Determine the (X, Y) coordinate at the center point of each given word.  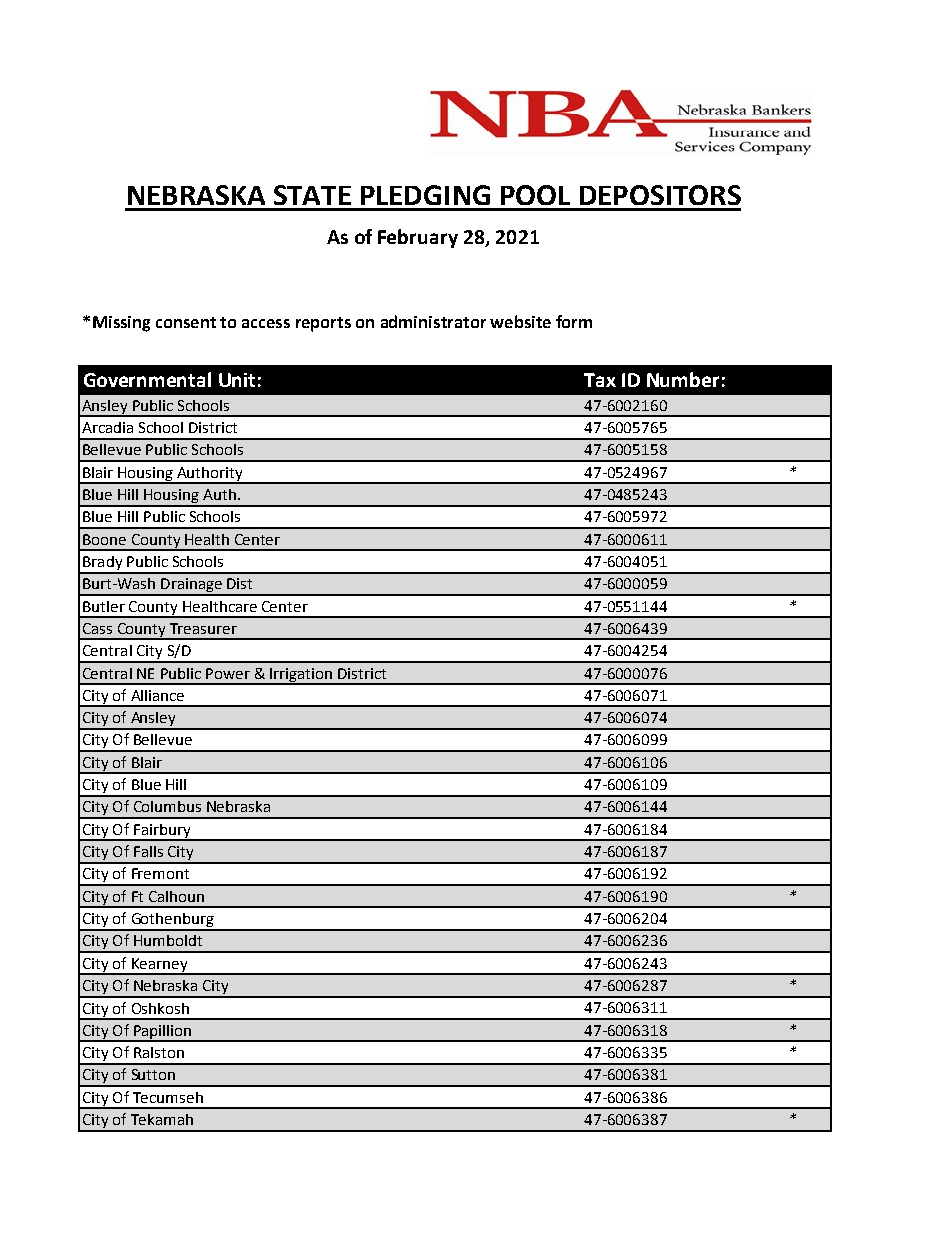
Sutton (153, 1074)
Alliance (157, 695)
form (574, 321)
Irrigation (301, 676)
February (418, 238)
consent (186, 322)
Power (228, 673)
